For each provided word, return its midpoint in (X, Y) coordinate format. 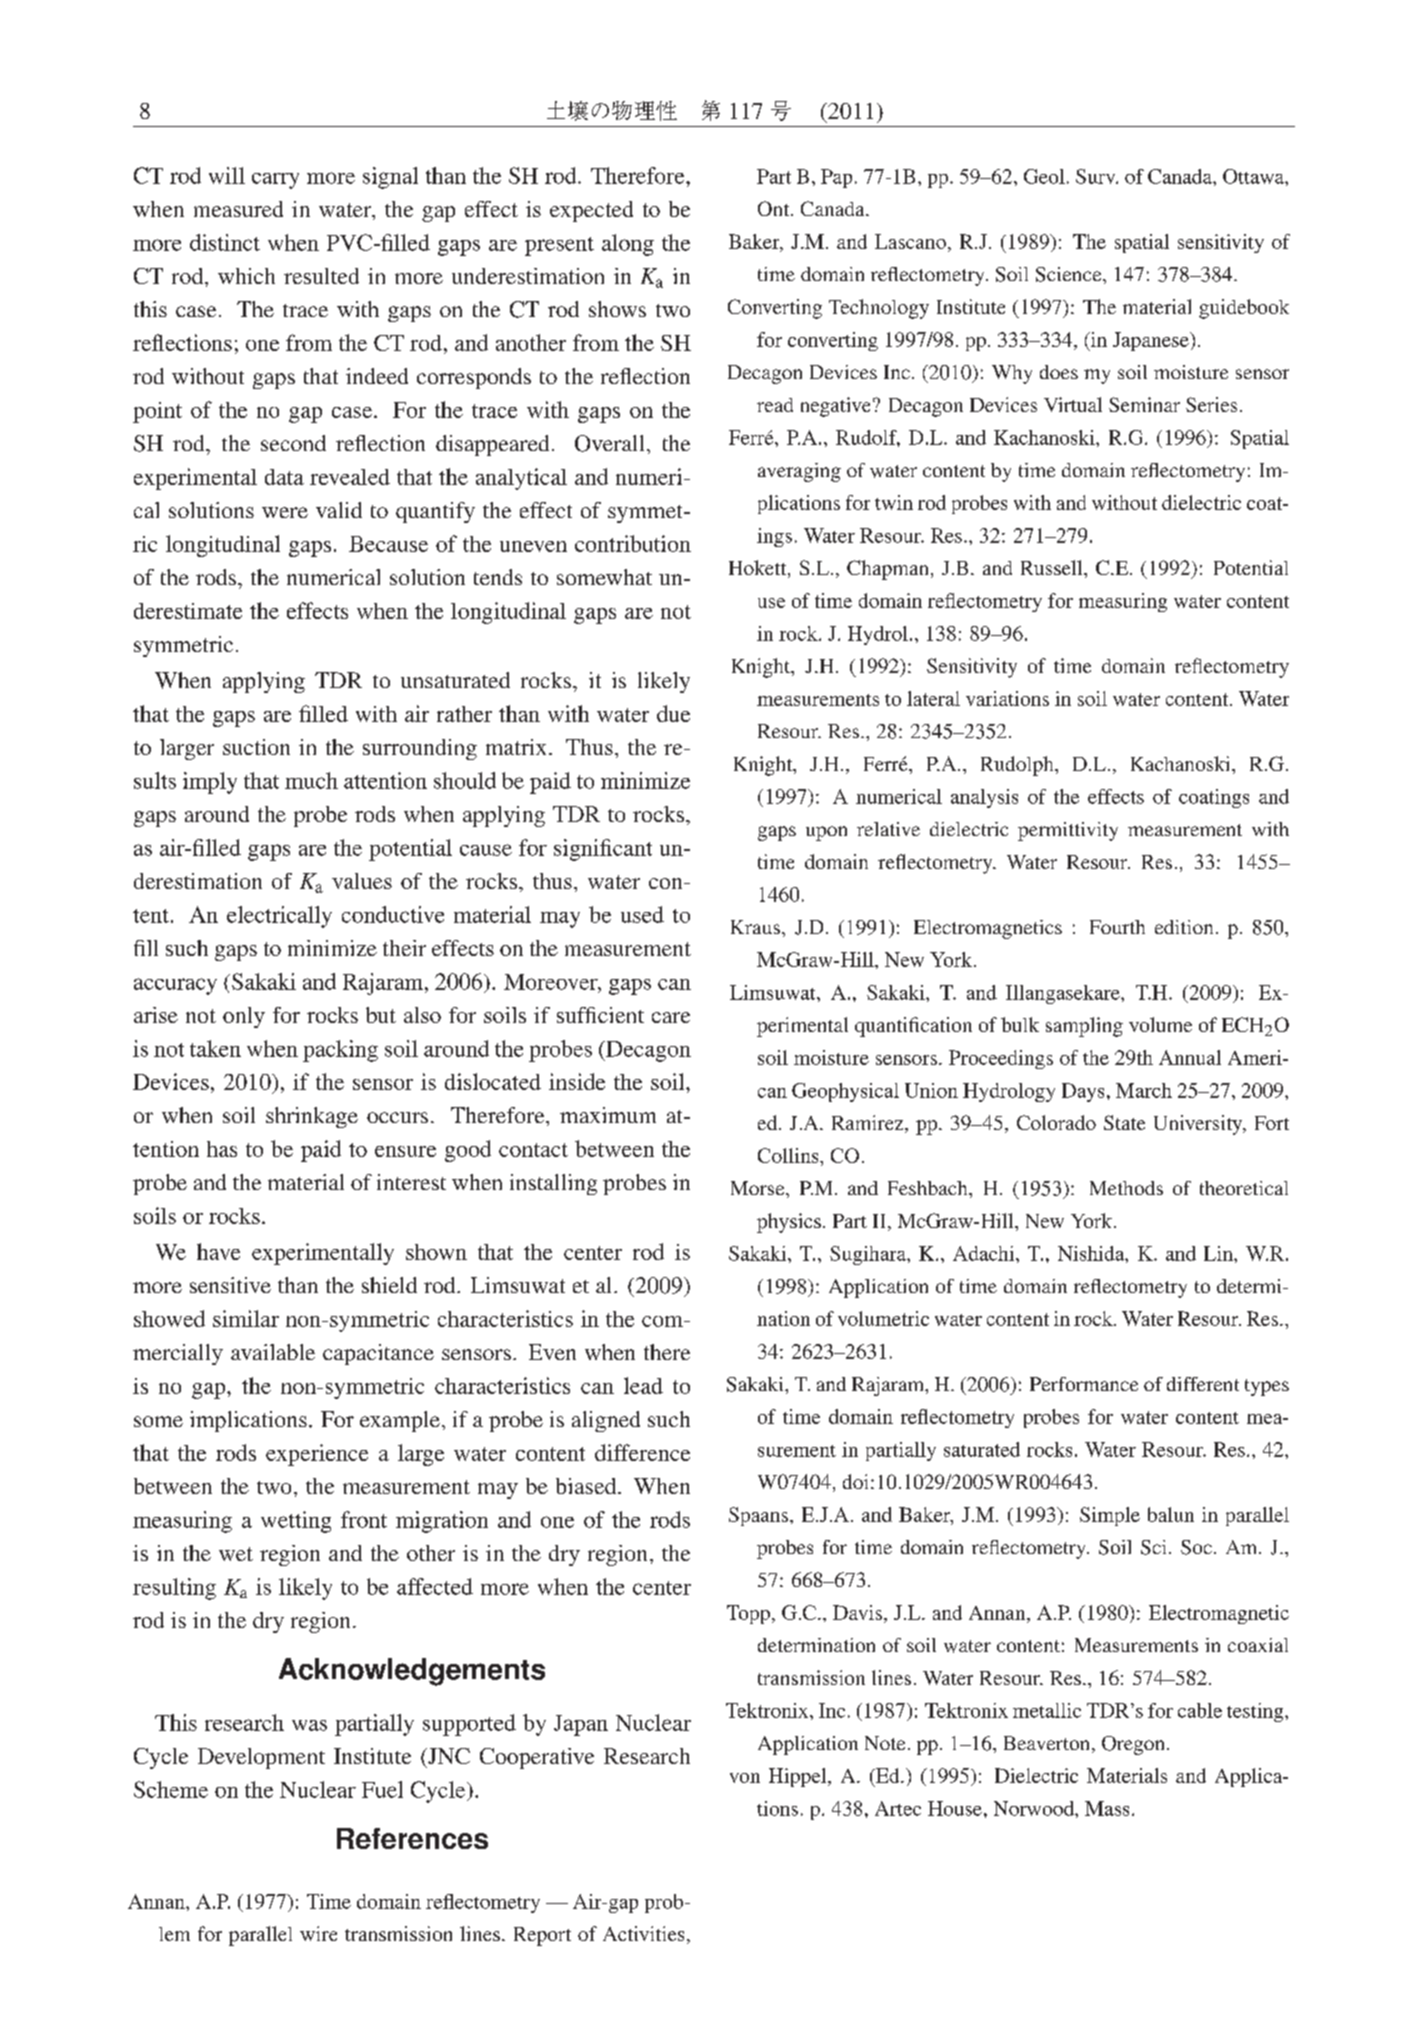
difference (642, 1452)
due (673, 713)
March (1144, 1090)
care (671, 1017)
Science (1070, 274)
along (628, 245)
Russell (1053, 567)
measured (238, 209)
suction (256, 747)
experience (317, 1455)
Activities (643, 1933)
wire (318, 1933)
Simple (1110, 1516)
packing (340, 1051)
